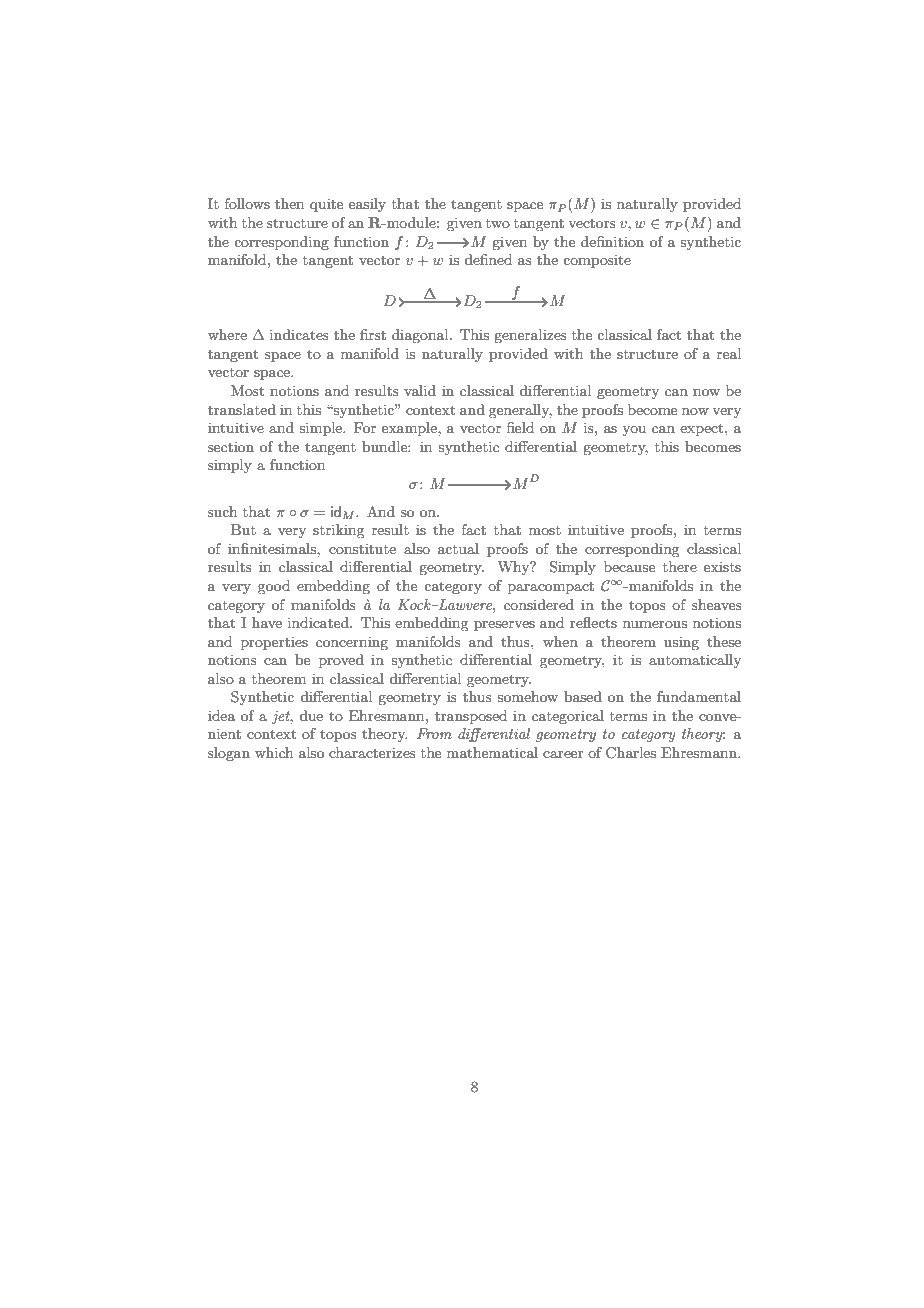 The width and height of the screenshot is (924, 1308). What do you see at coordinates (458, 548) in the screenshot?
I see `actual` at bounding box center [458, 548].
